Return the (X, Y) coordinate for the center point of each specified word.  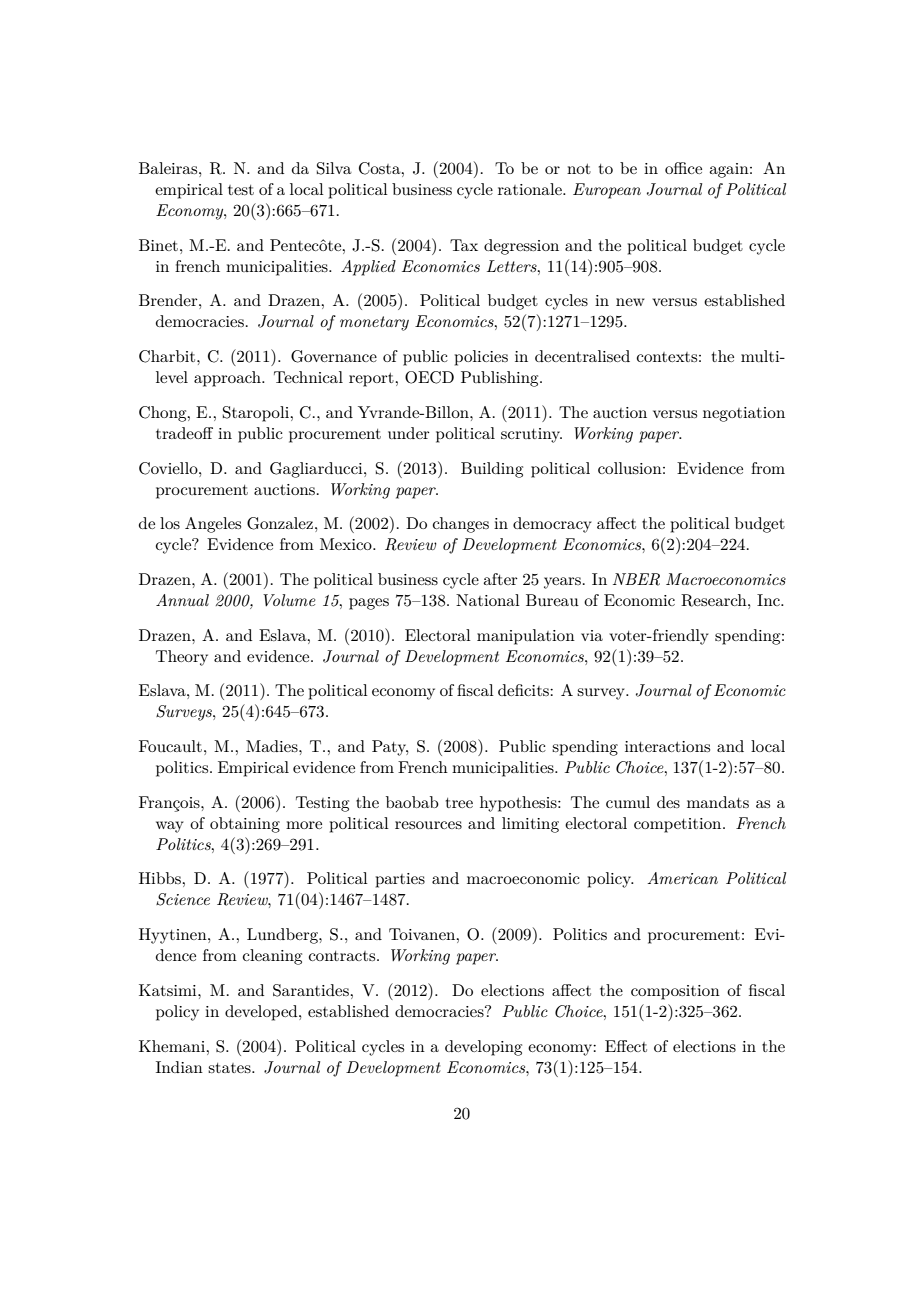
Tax (464, 245)
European (607, 191)
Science (183, 899)
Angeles (213, 525)
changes (461, 525)
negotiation (744, 414)
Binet (158, 245)
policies (481, 358)
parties (400, 880)
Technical (308, 377)
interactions (667, 746)
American (682, 878)
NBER (636, 579)
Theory (182, 658)
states (230, 1068)
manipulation (526, 637)
